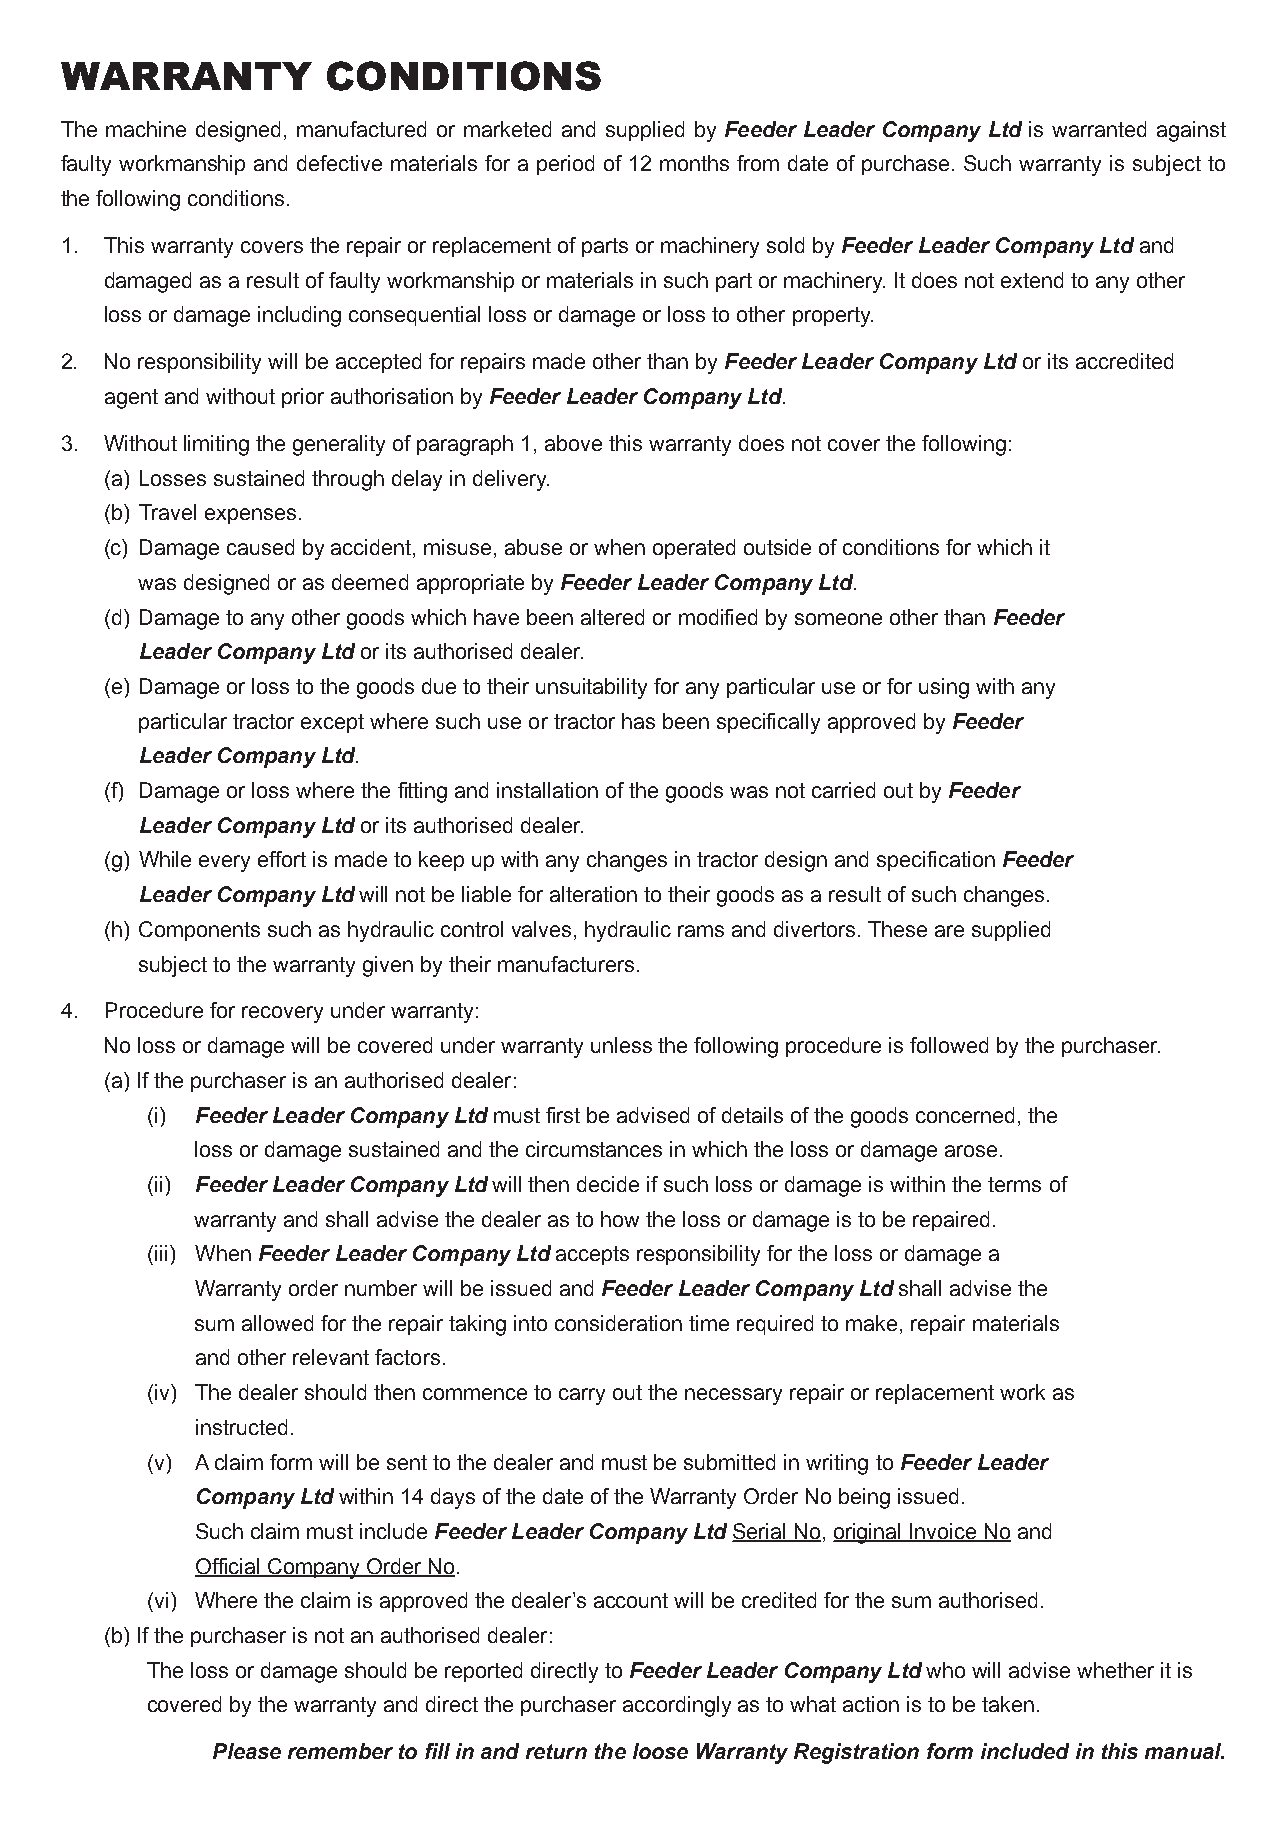 This screenshot has width=1287, height=1821. What do you see at coordinates (701, 931) in the screenshot?
I see `rams` at bounding box center [701, 931].
